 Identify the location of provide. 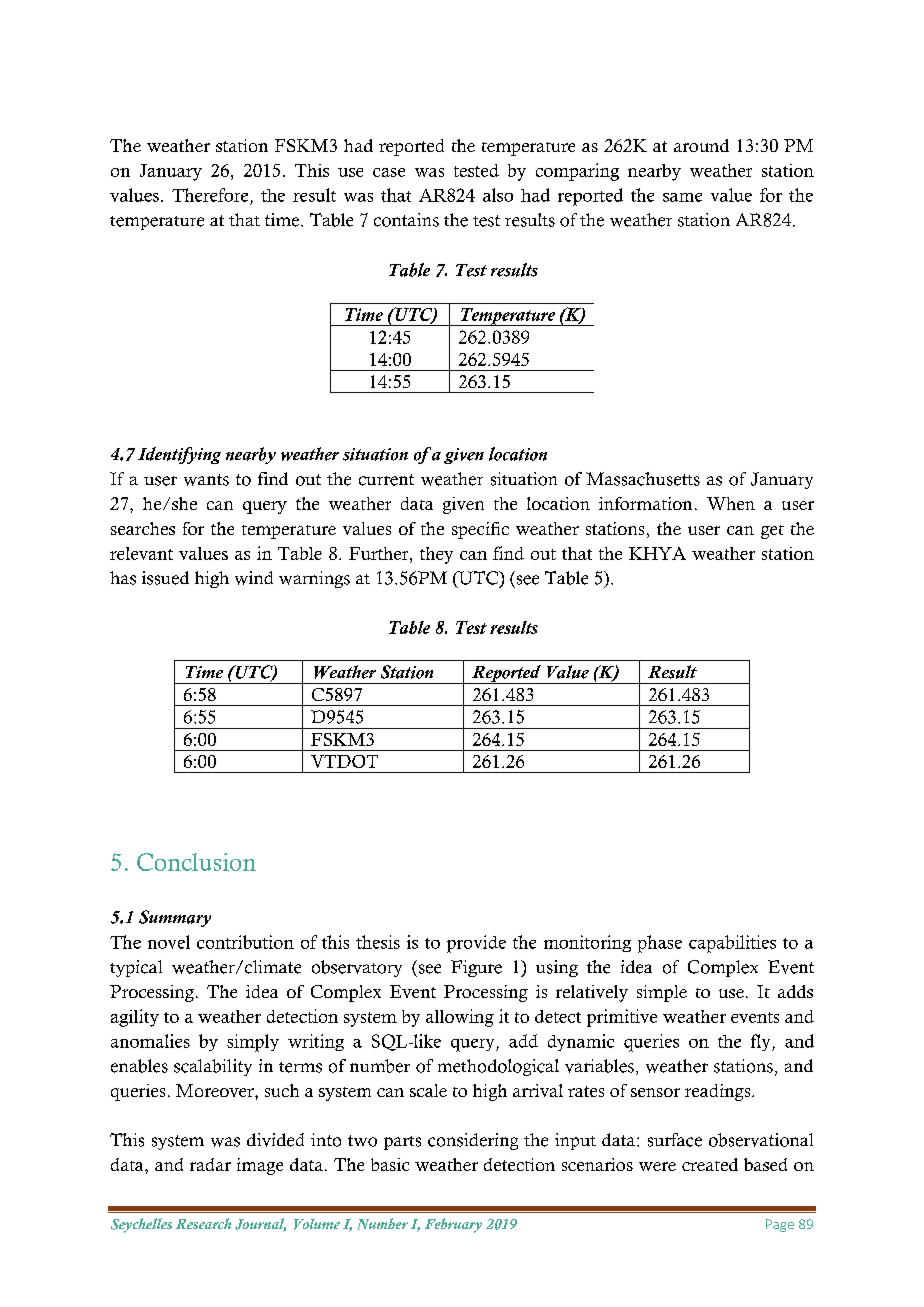
(476, 944).
